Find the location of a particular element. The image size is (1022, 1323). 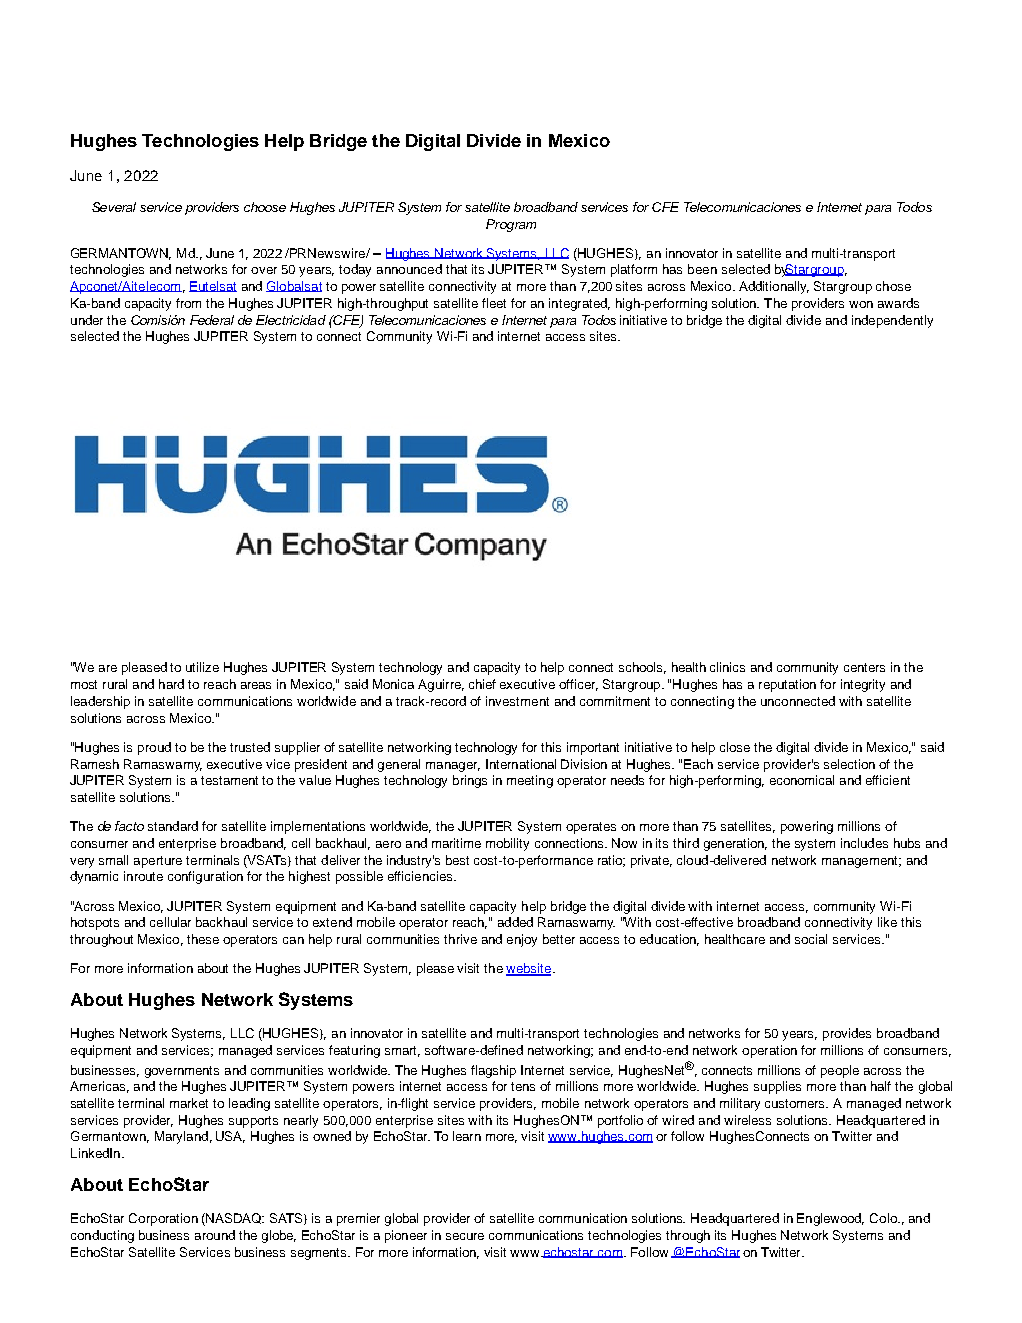

around is located at coordinates (215, 1235).
